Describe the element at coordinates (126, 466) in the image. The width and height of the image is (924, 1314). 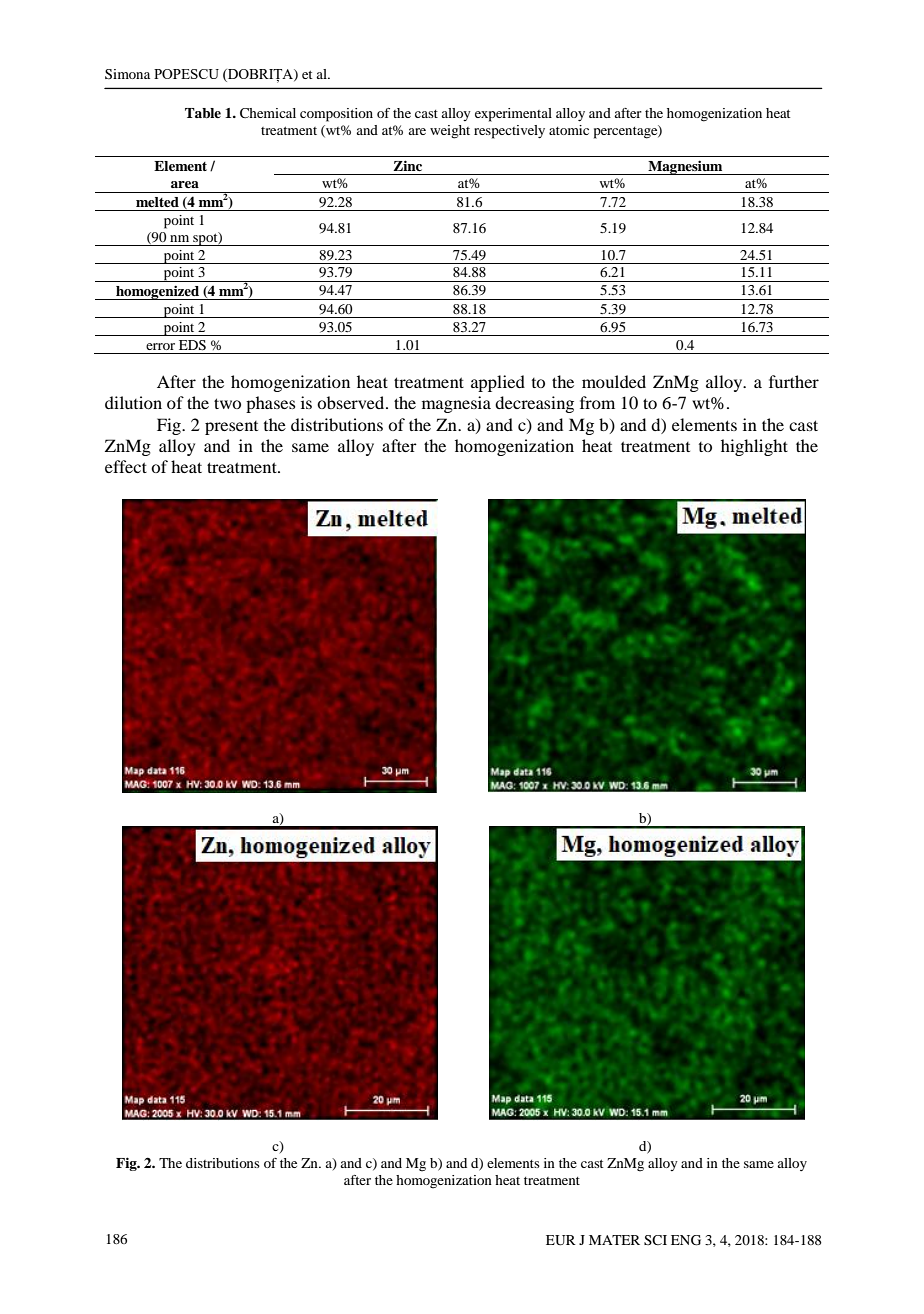
I see `effect` at that location.
